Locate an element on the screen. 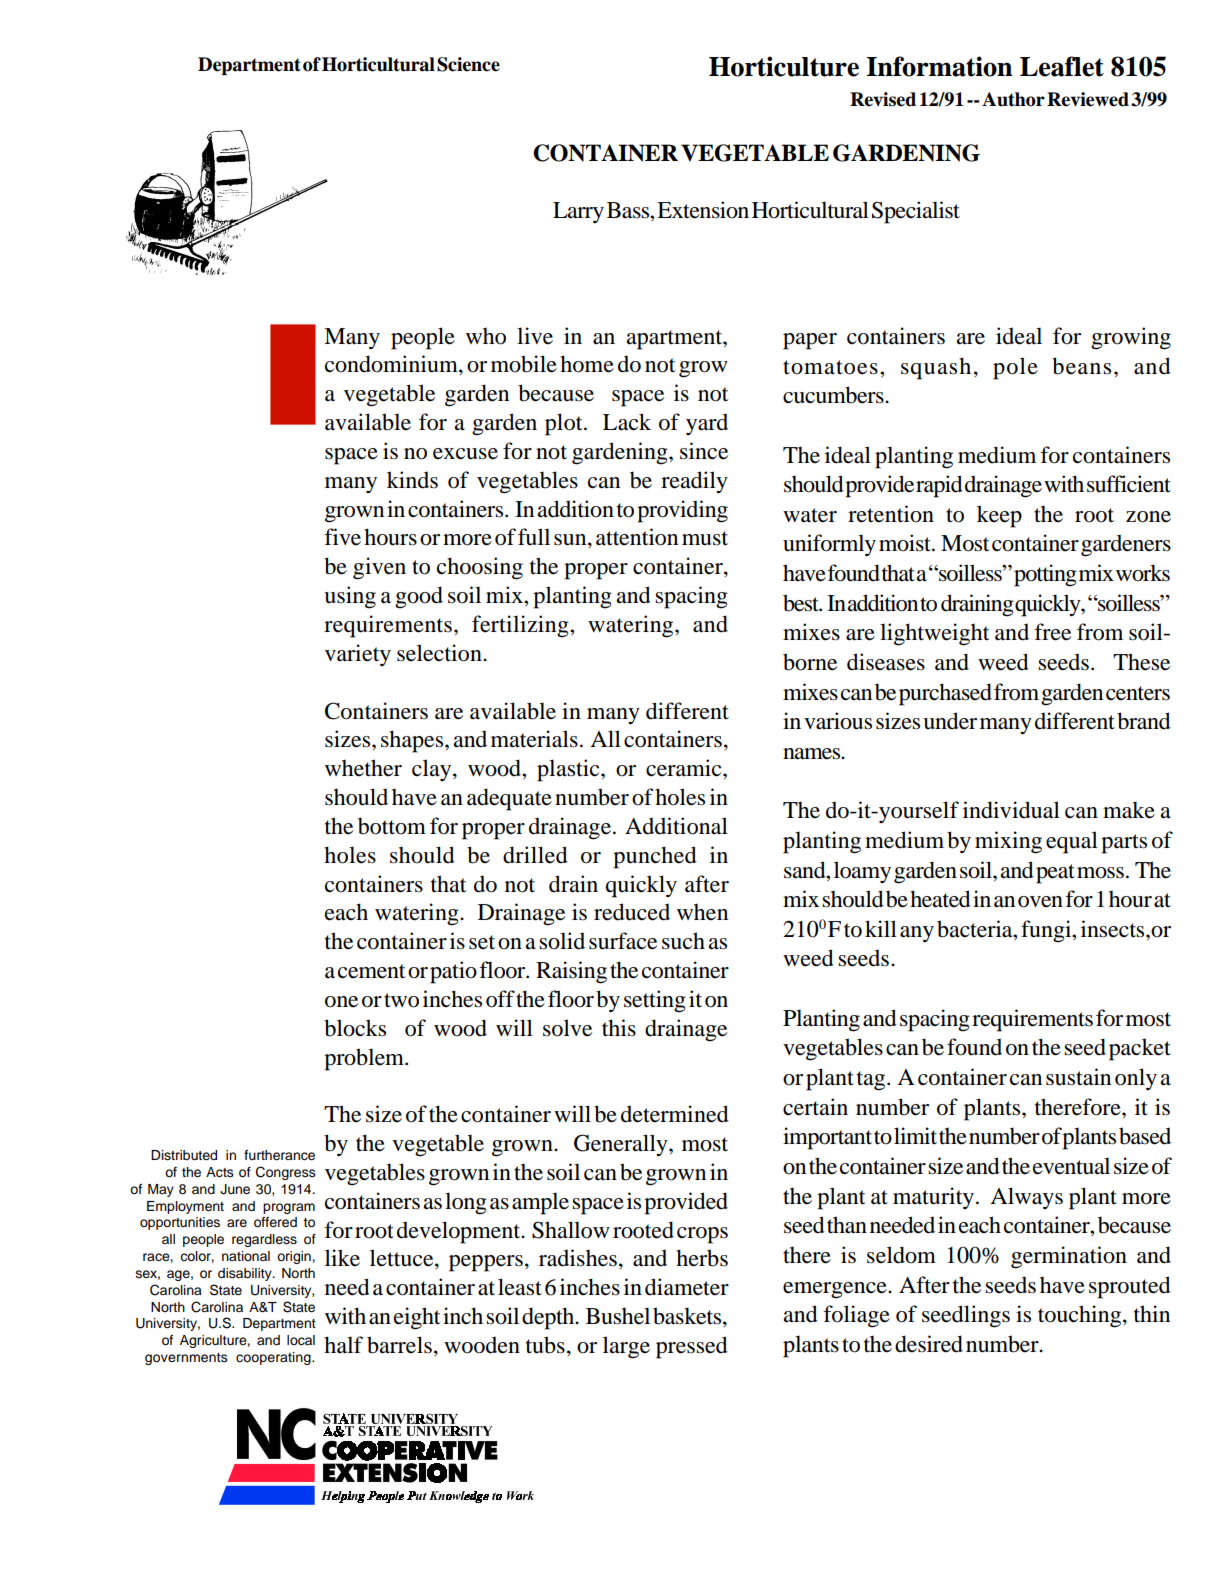 The width and height of the screenshot is (1226, 1586). cement is located at coordinates (372, 971).
